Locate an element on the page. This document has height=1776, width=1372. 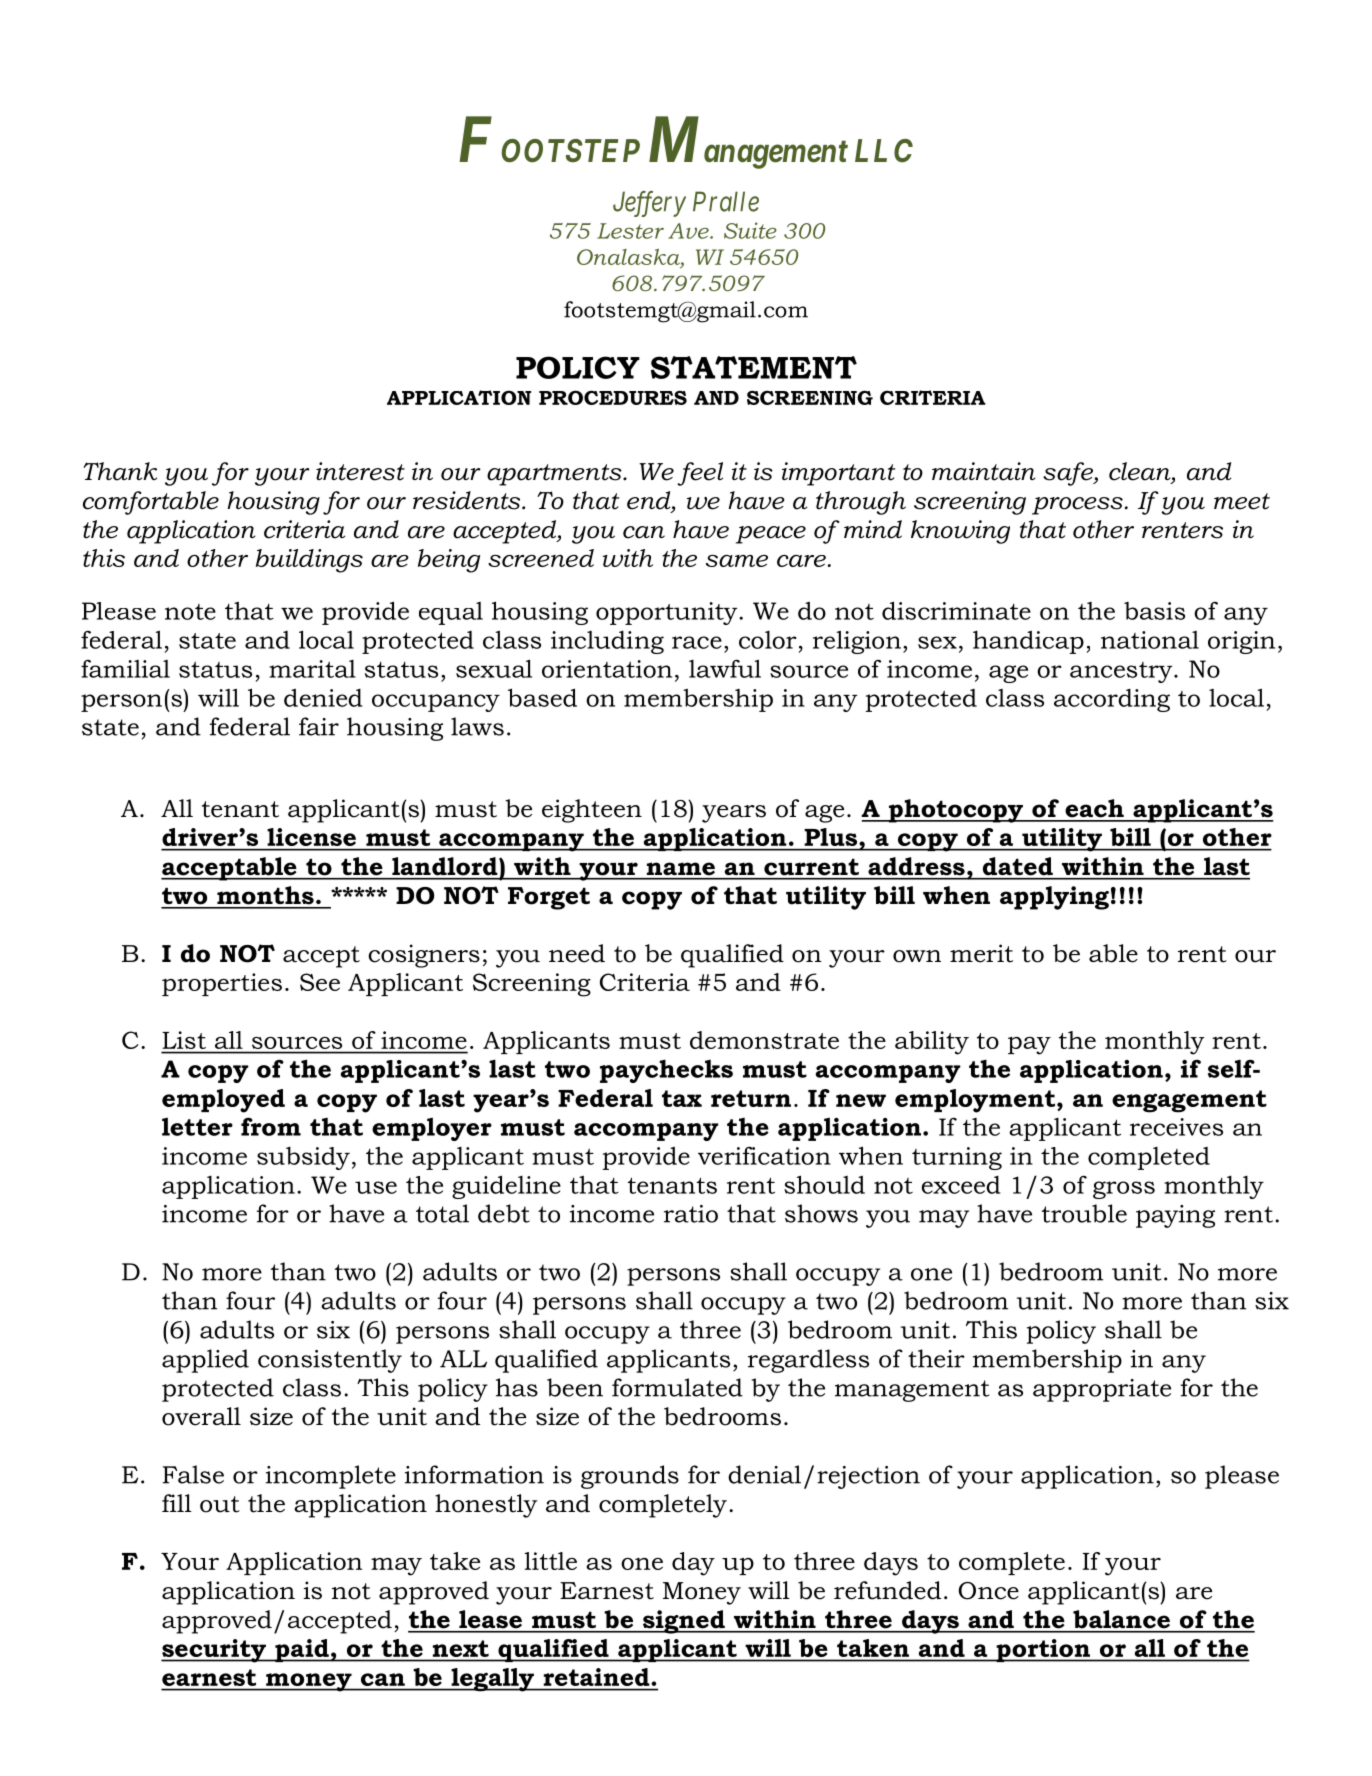
marital is located at coordinates (312, 669).
